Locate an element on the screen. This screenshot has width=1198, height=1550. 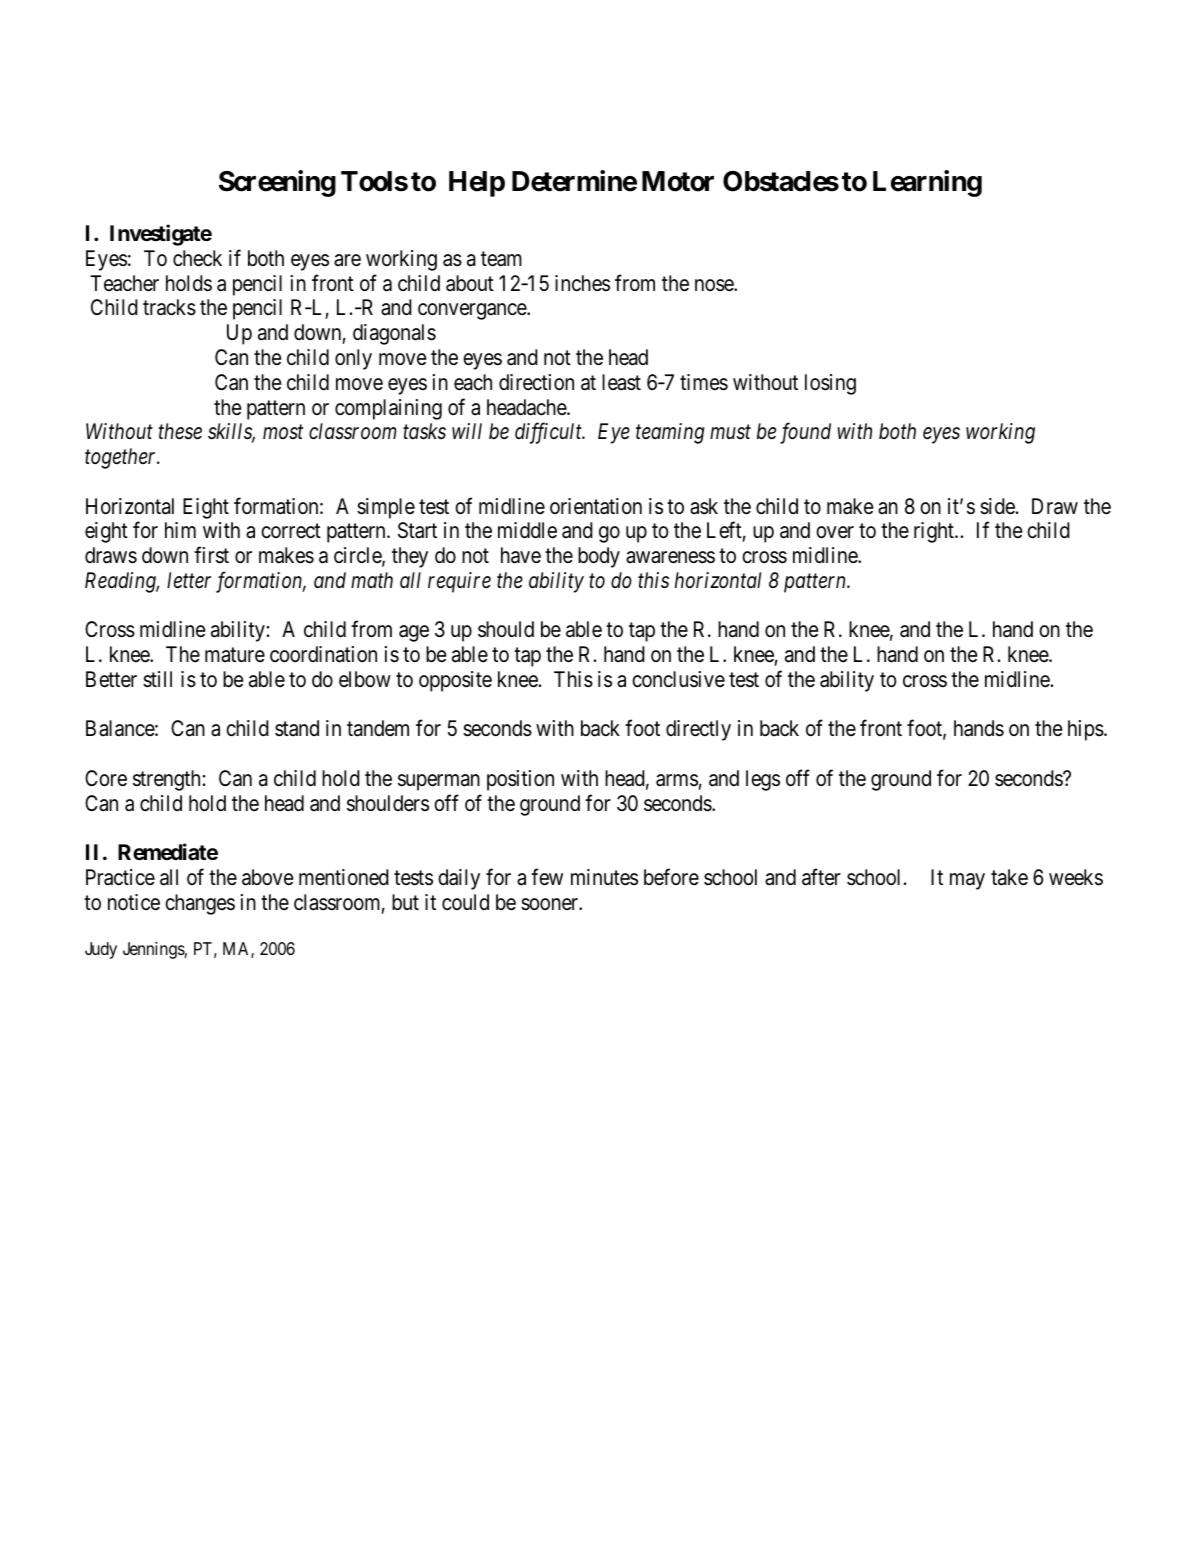
conclusive is located at coordinates (678, 679).
